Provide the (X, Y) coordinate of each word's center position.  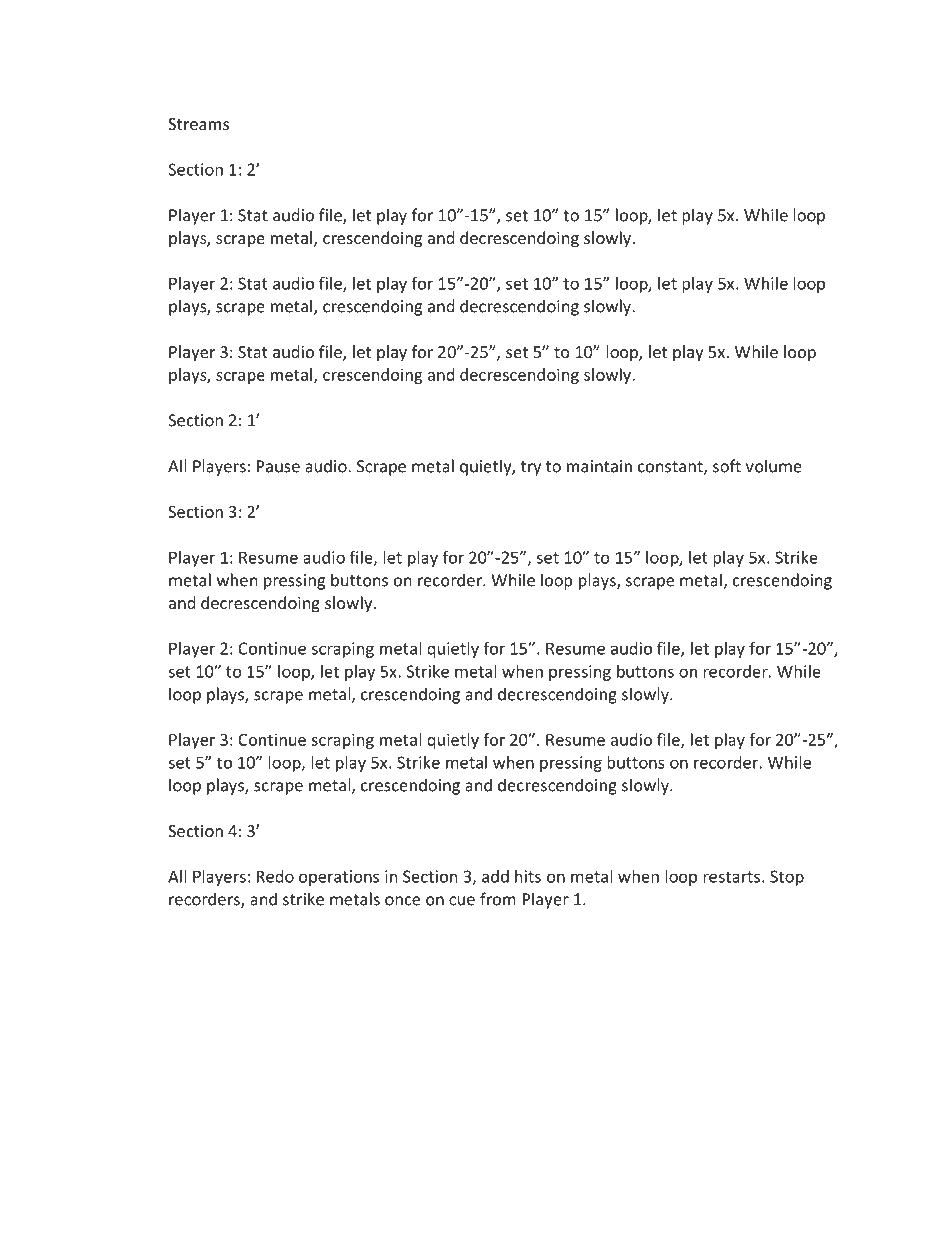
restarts (731, 877)
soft (727, 466)
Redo (275, 876)
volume (774, 466)
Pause (278, 466)
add (495, 876)
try (531, 468)
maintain (599, 466)
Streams (198, 124)
